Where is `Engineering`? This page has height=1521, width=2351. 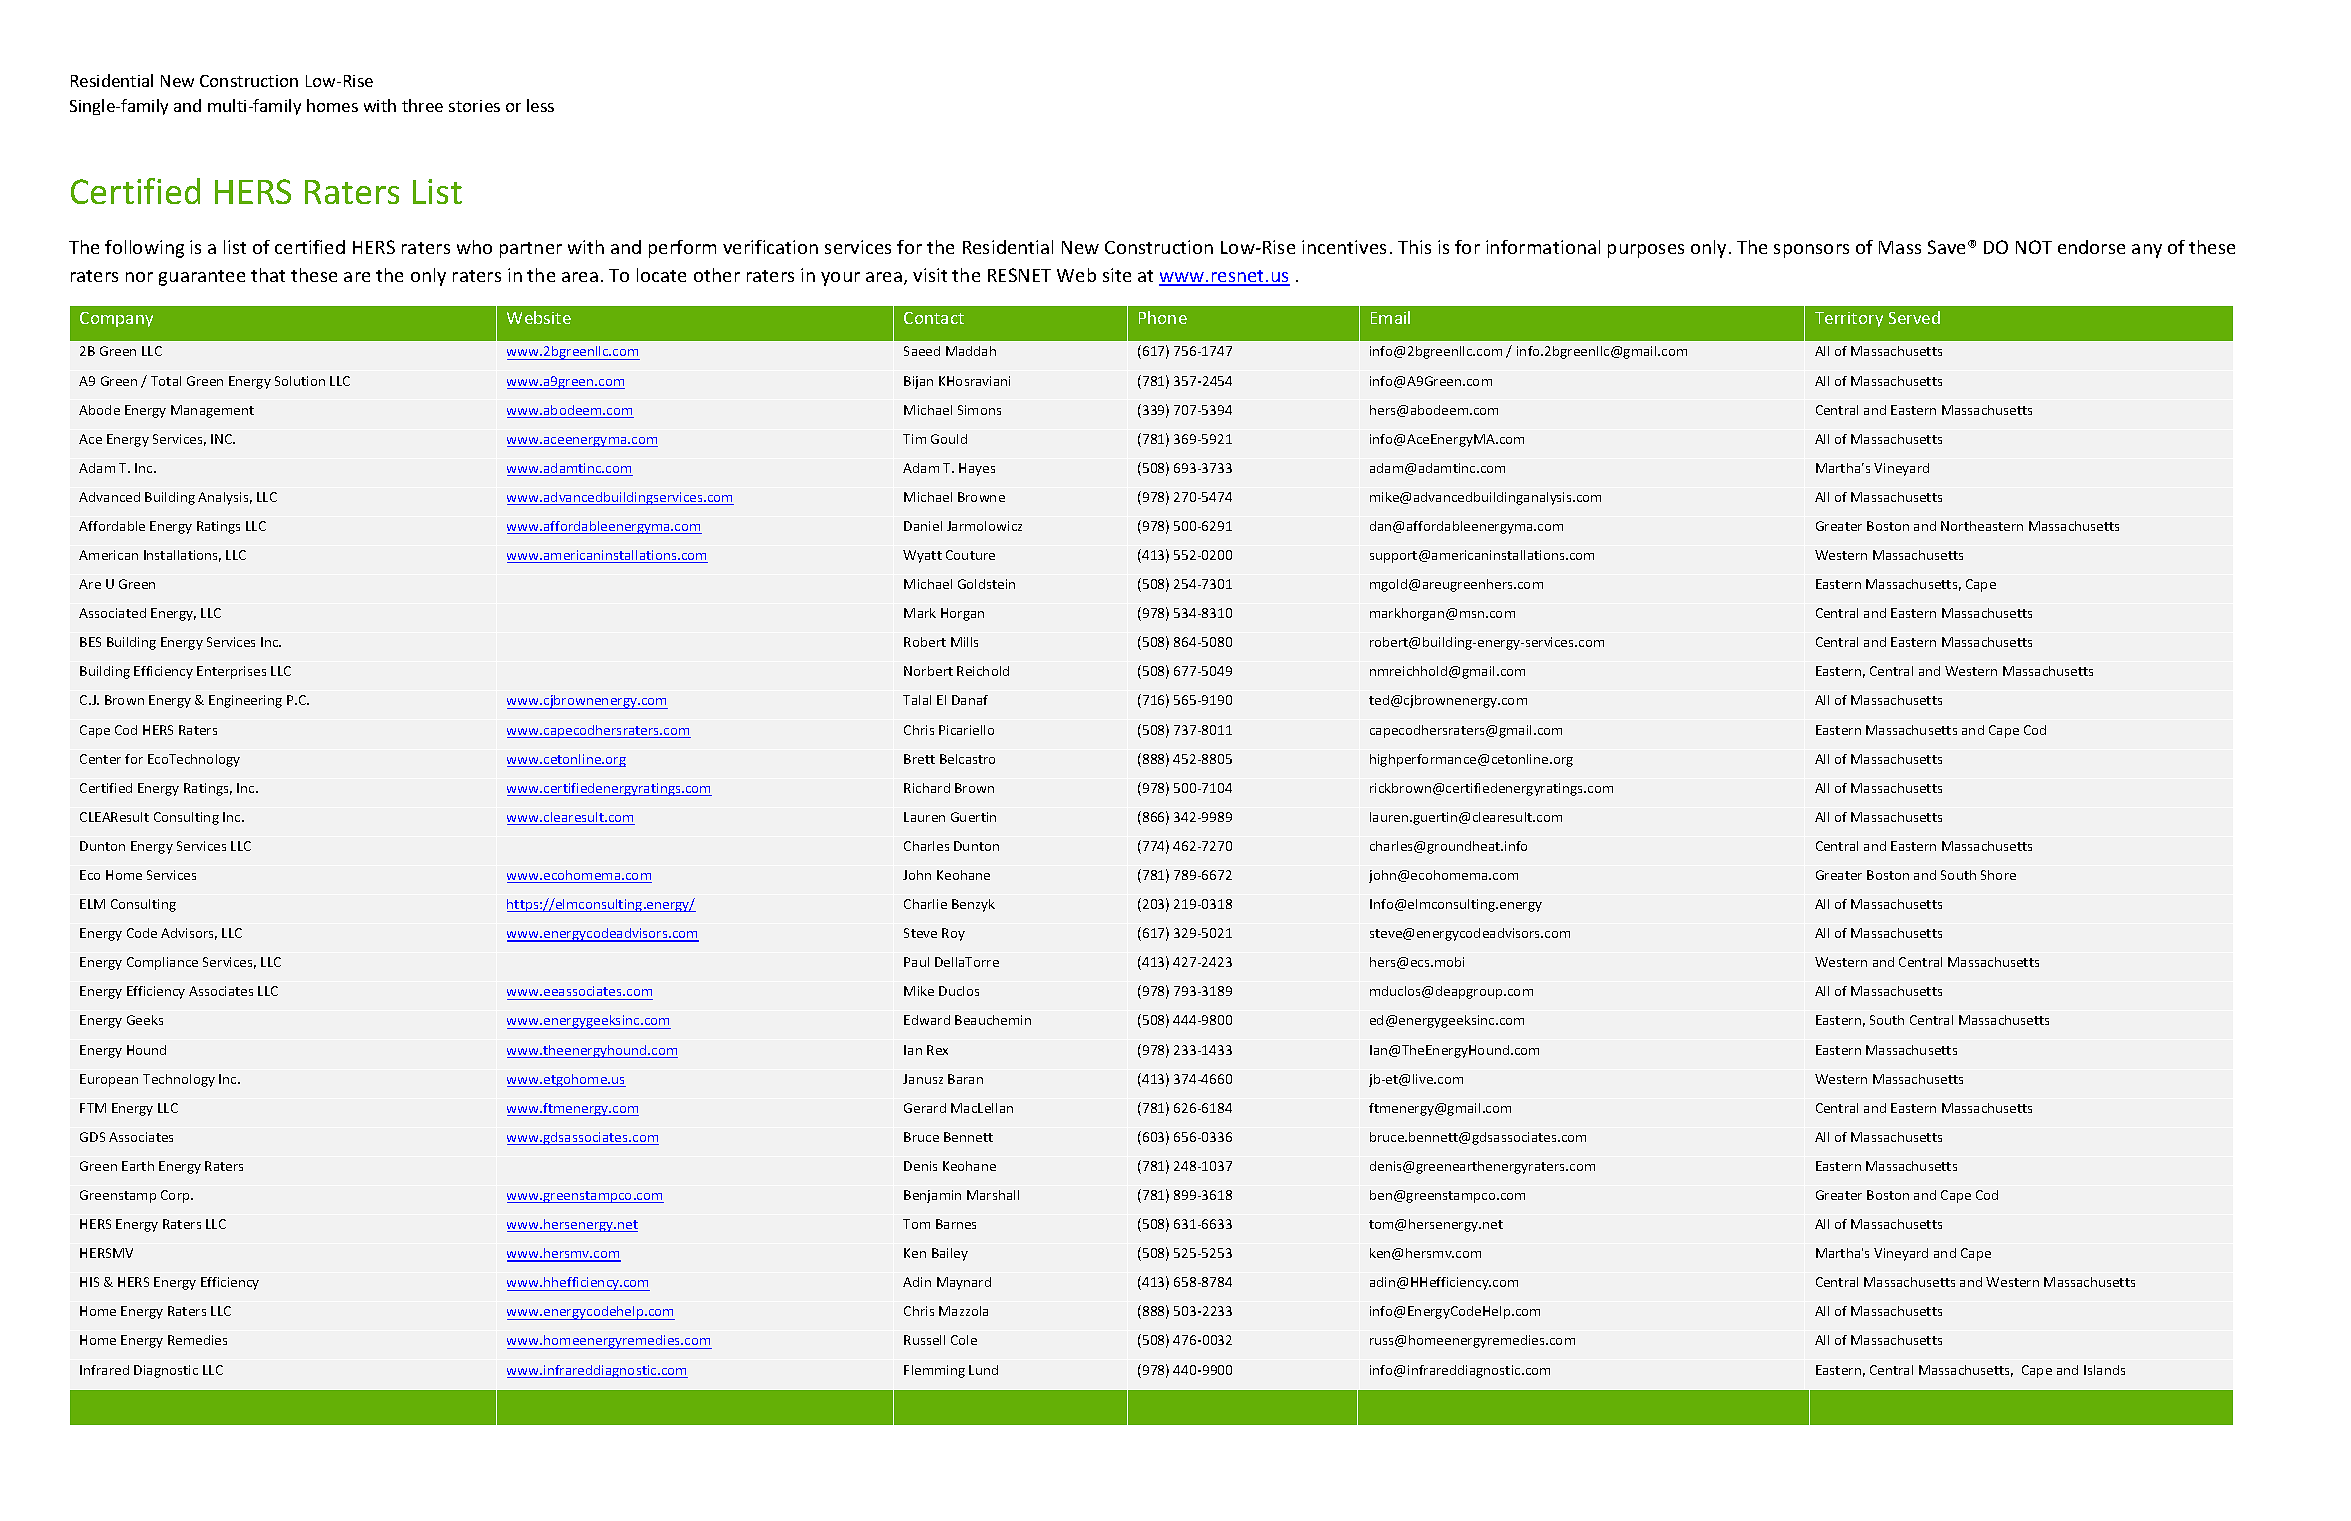
Engineering is located at coordinates (245, 701).
